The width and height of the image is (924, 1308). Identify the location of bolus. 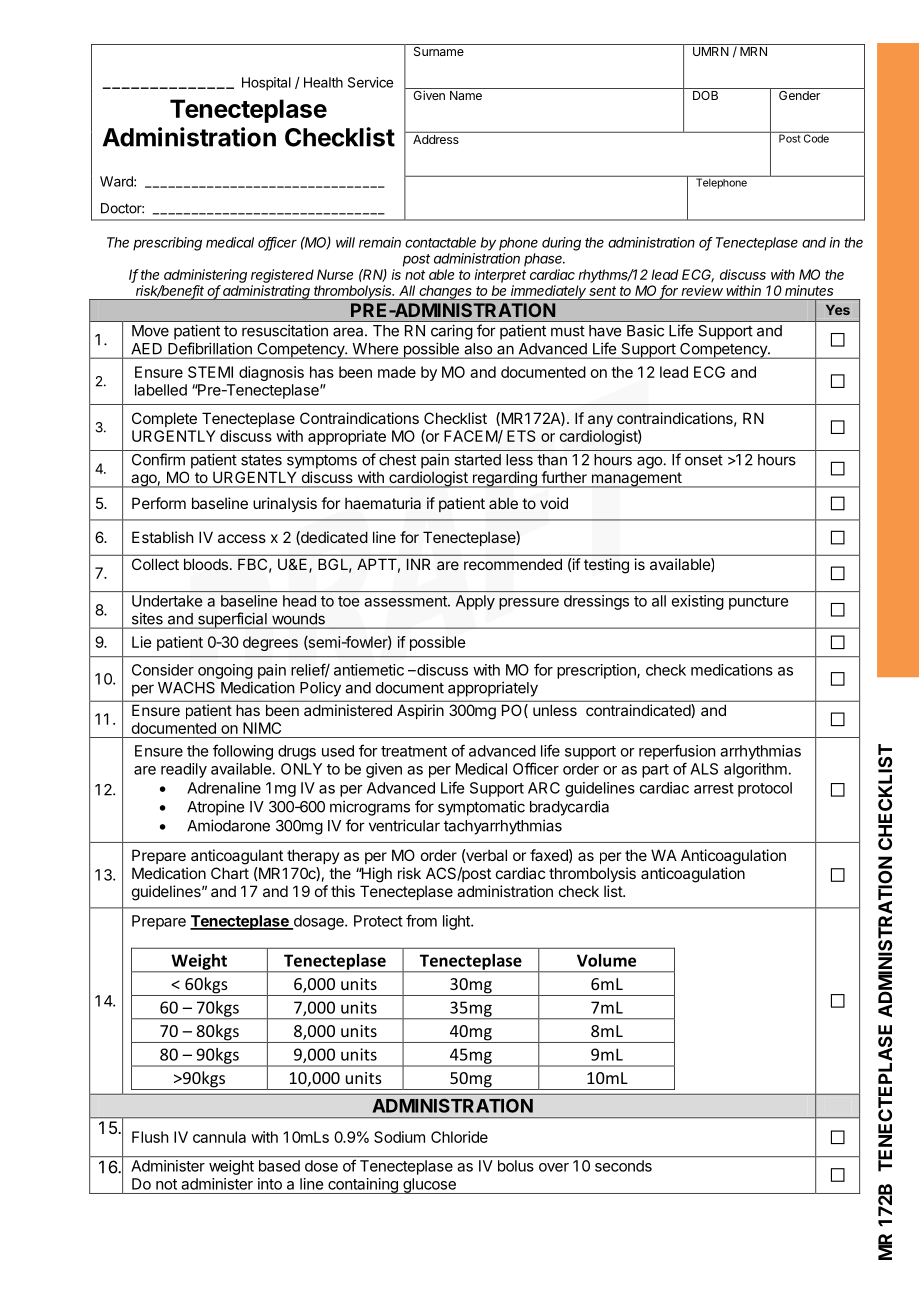
(516, 1166).
